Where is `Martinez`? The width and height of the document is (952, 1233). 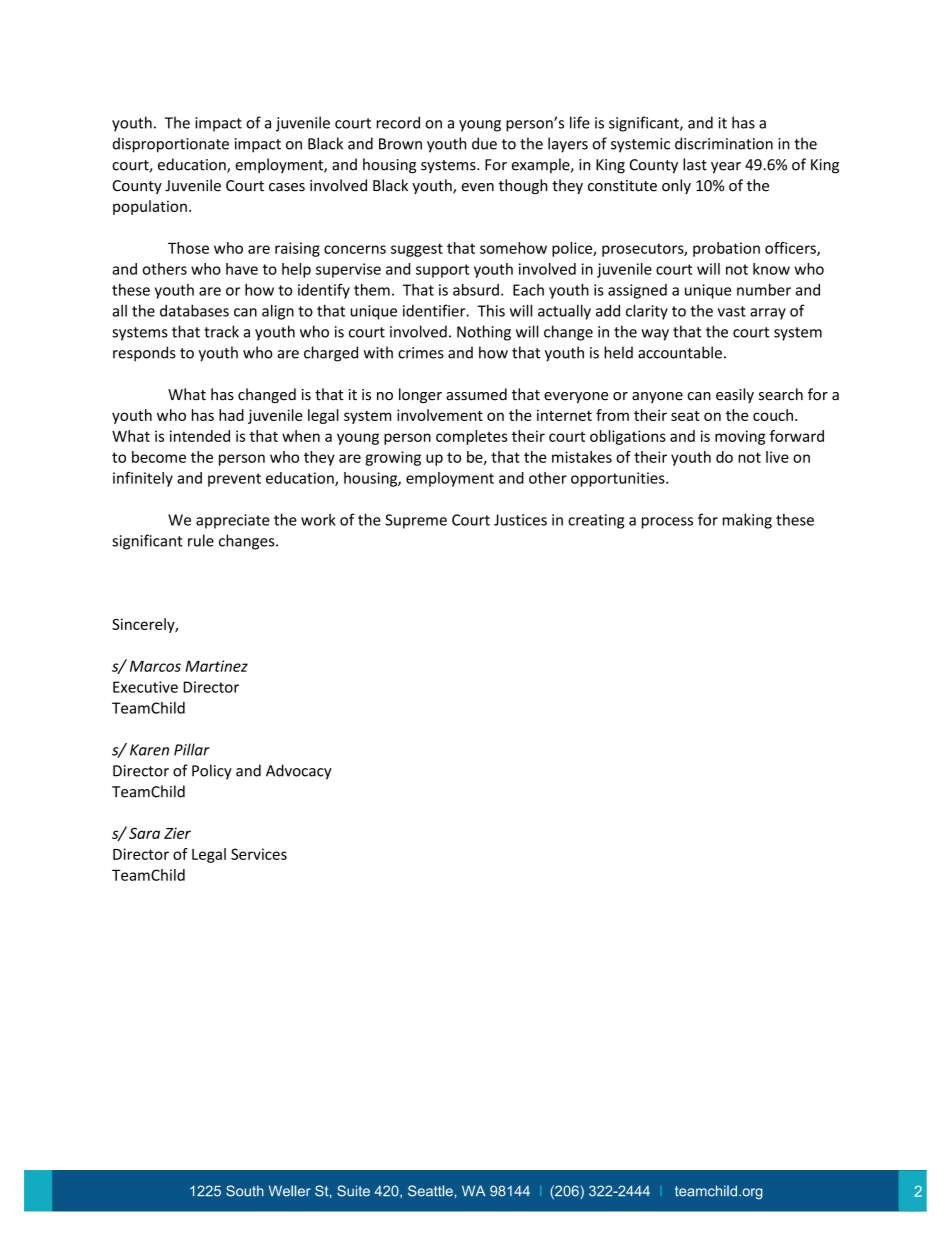 Martinez is located at coordinates (216, 666).
